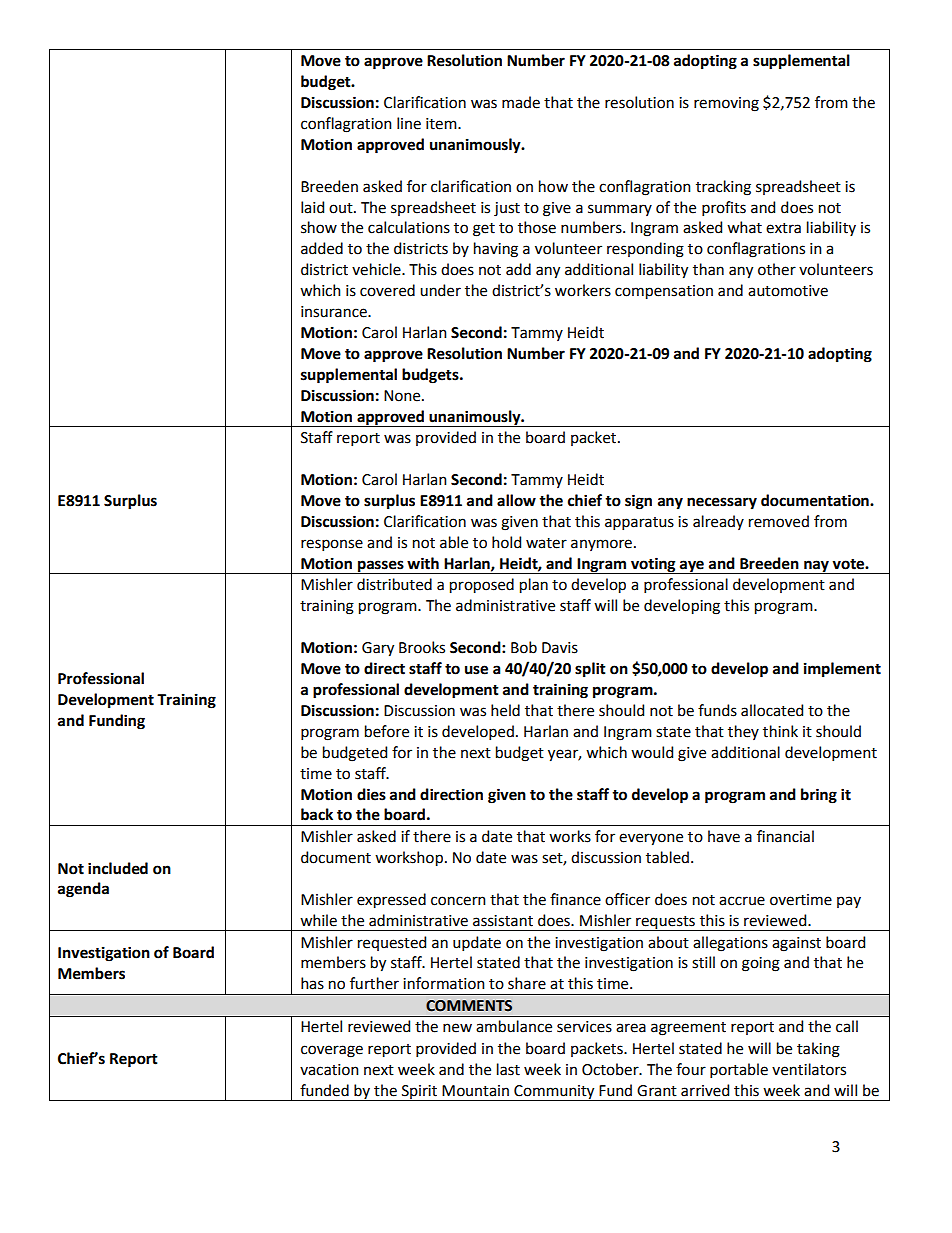 Image resolution: width=952 pixels, height=1233 pixels. What do you see at coordinates (329, 1070) in the screenshot?
I see `vacation` at bounding box center [329, 1070].
